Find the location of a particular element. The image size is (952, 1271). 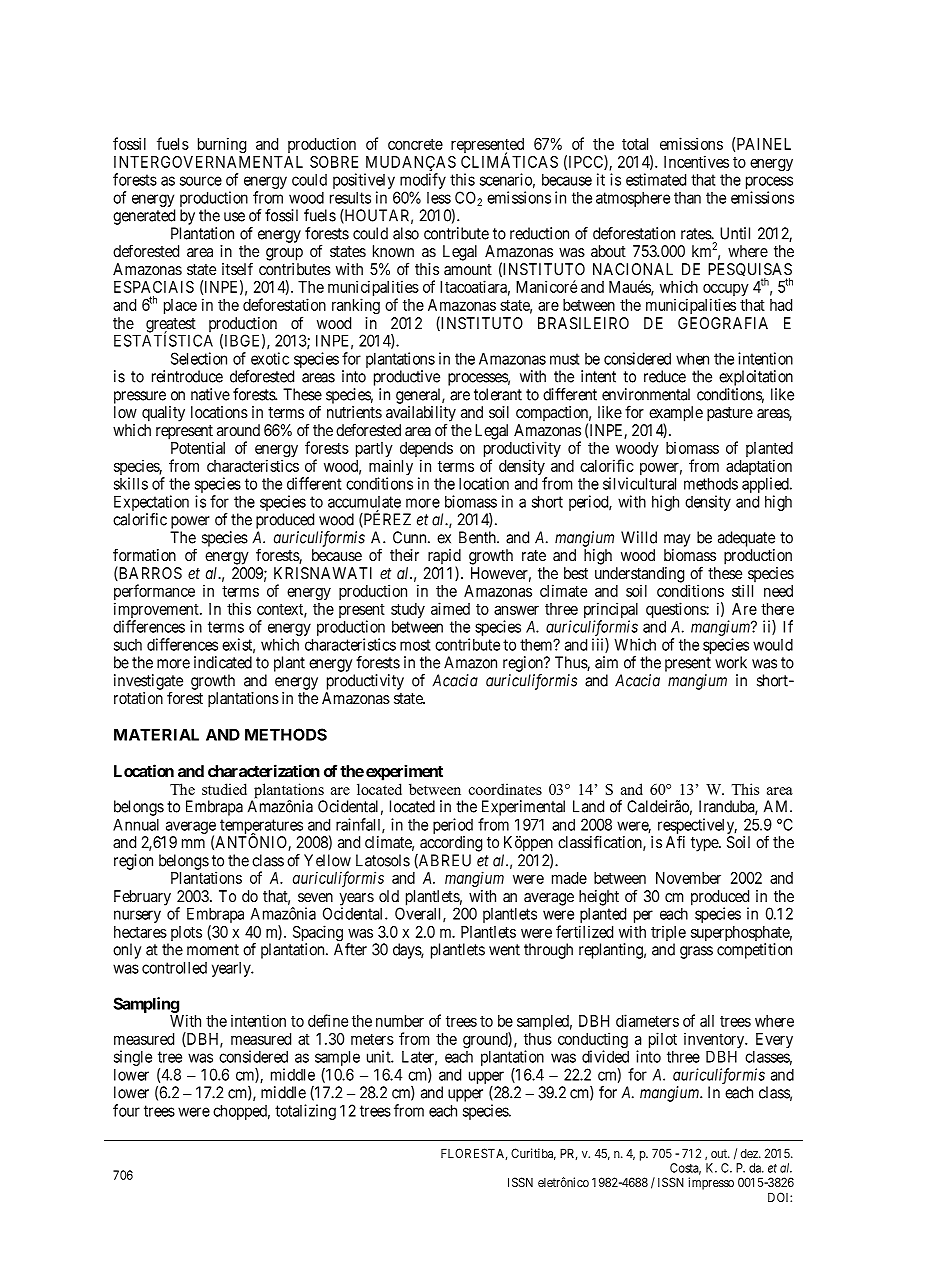

four is located at coordinates (126, 1110).
